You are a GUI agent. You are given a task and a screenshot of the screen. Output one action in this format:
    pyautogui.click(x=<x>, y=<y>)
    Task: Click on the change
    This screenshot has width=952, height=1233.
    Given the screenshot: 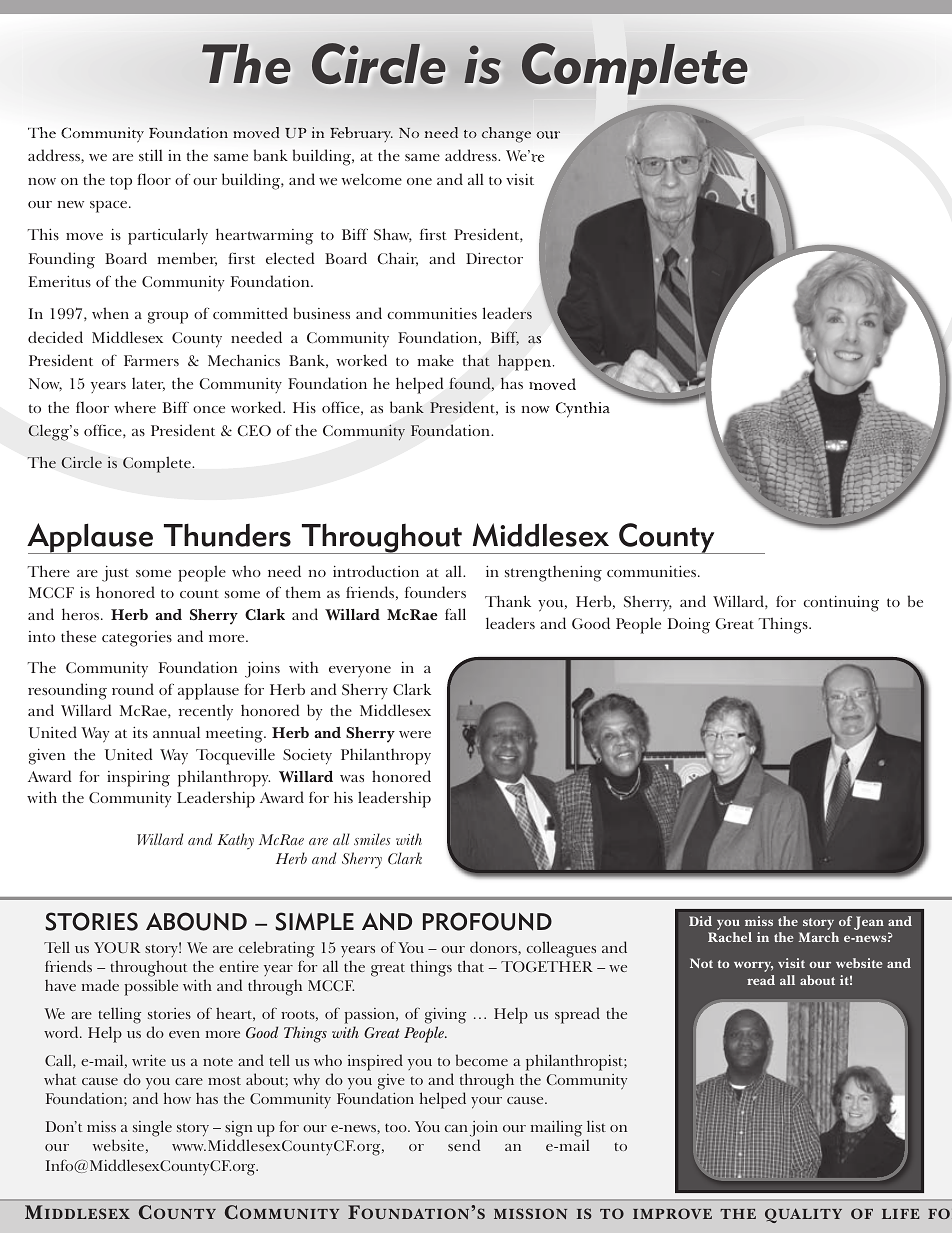 What is the action you would take?
    pyautogui.click(x=506, y=135)
